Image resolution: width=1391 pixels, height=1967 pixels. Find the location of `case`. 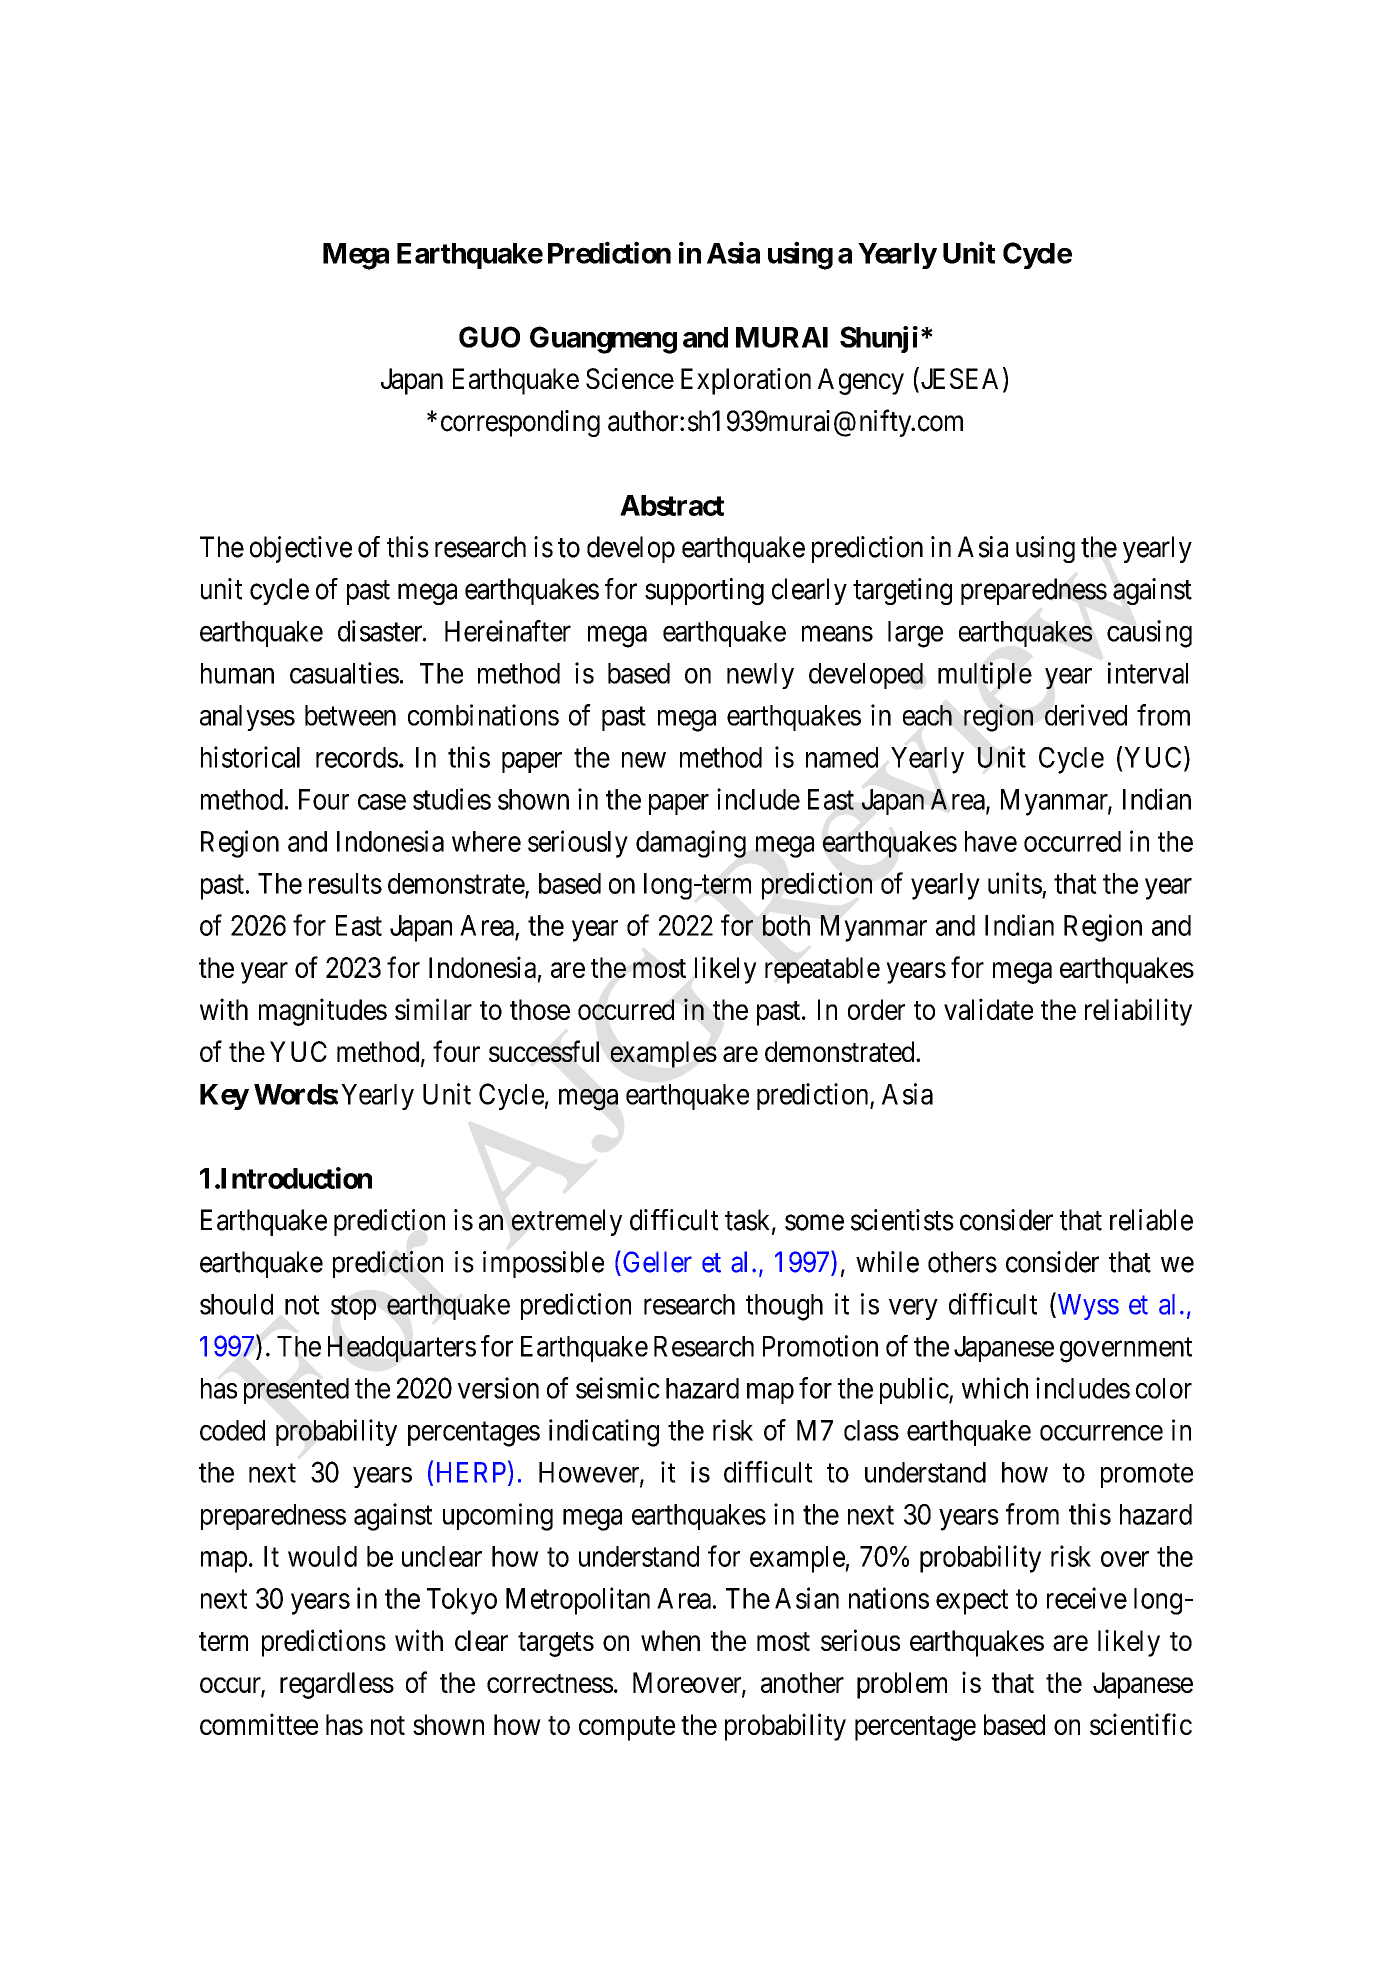

case is located at coordinates (382, 802).
